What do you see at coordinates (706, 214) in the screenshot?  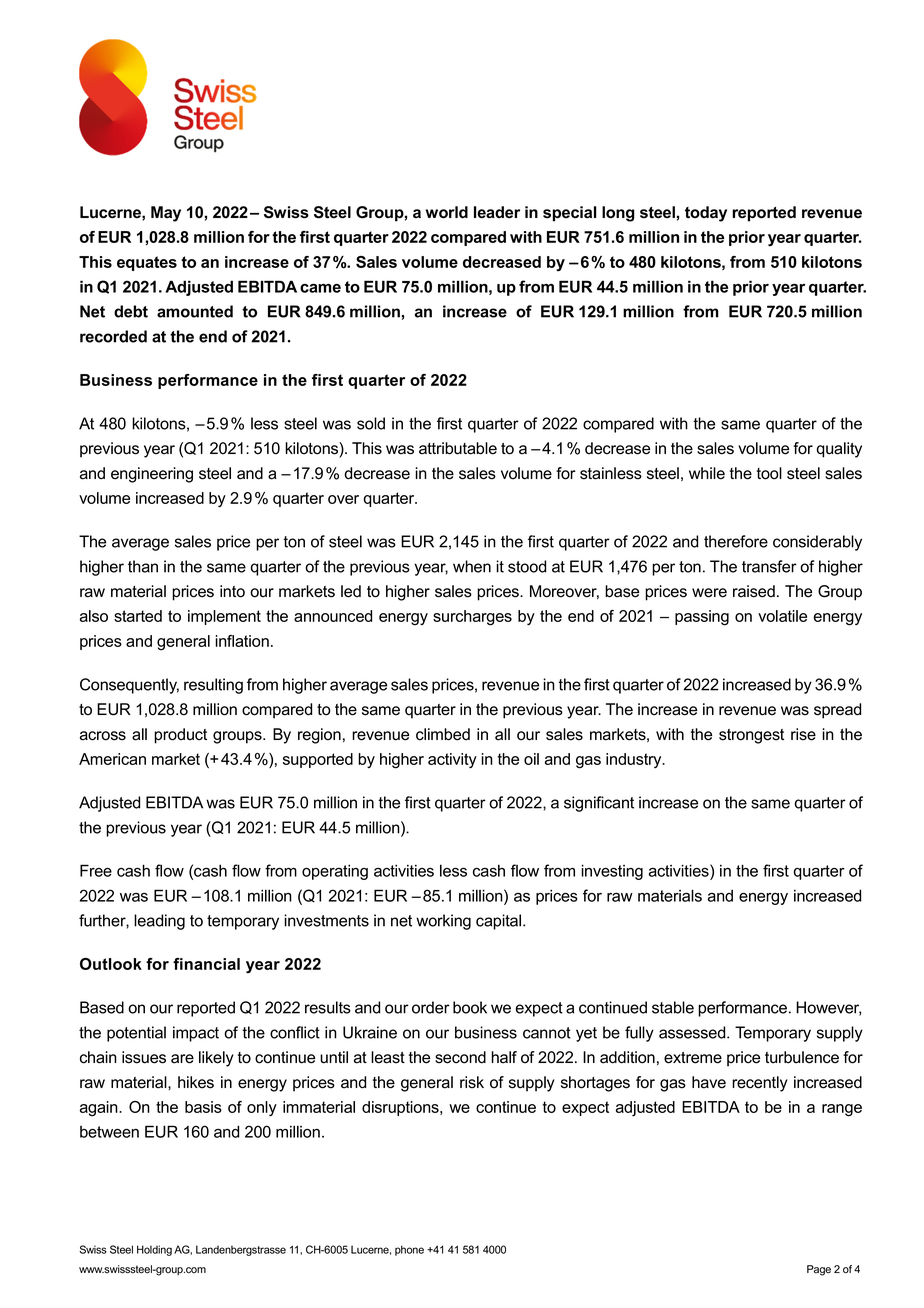 I see `today` at bounding box center [706, 214].
